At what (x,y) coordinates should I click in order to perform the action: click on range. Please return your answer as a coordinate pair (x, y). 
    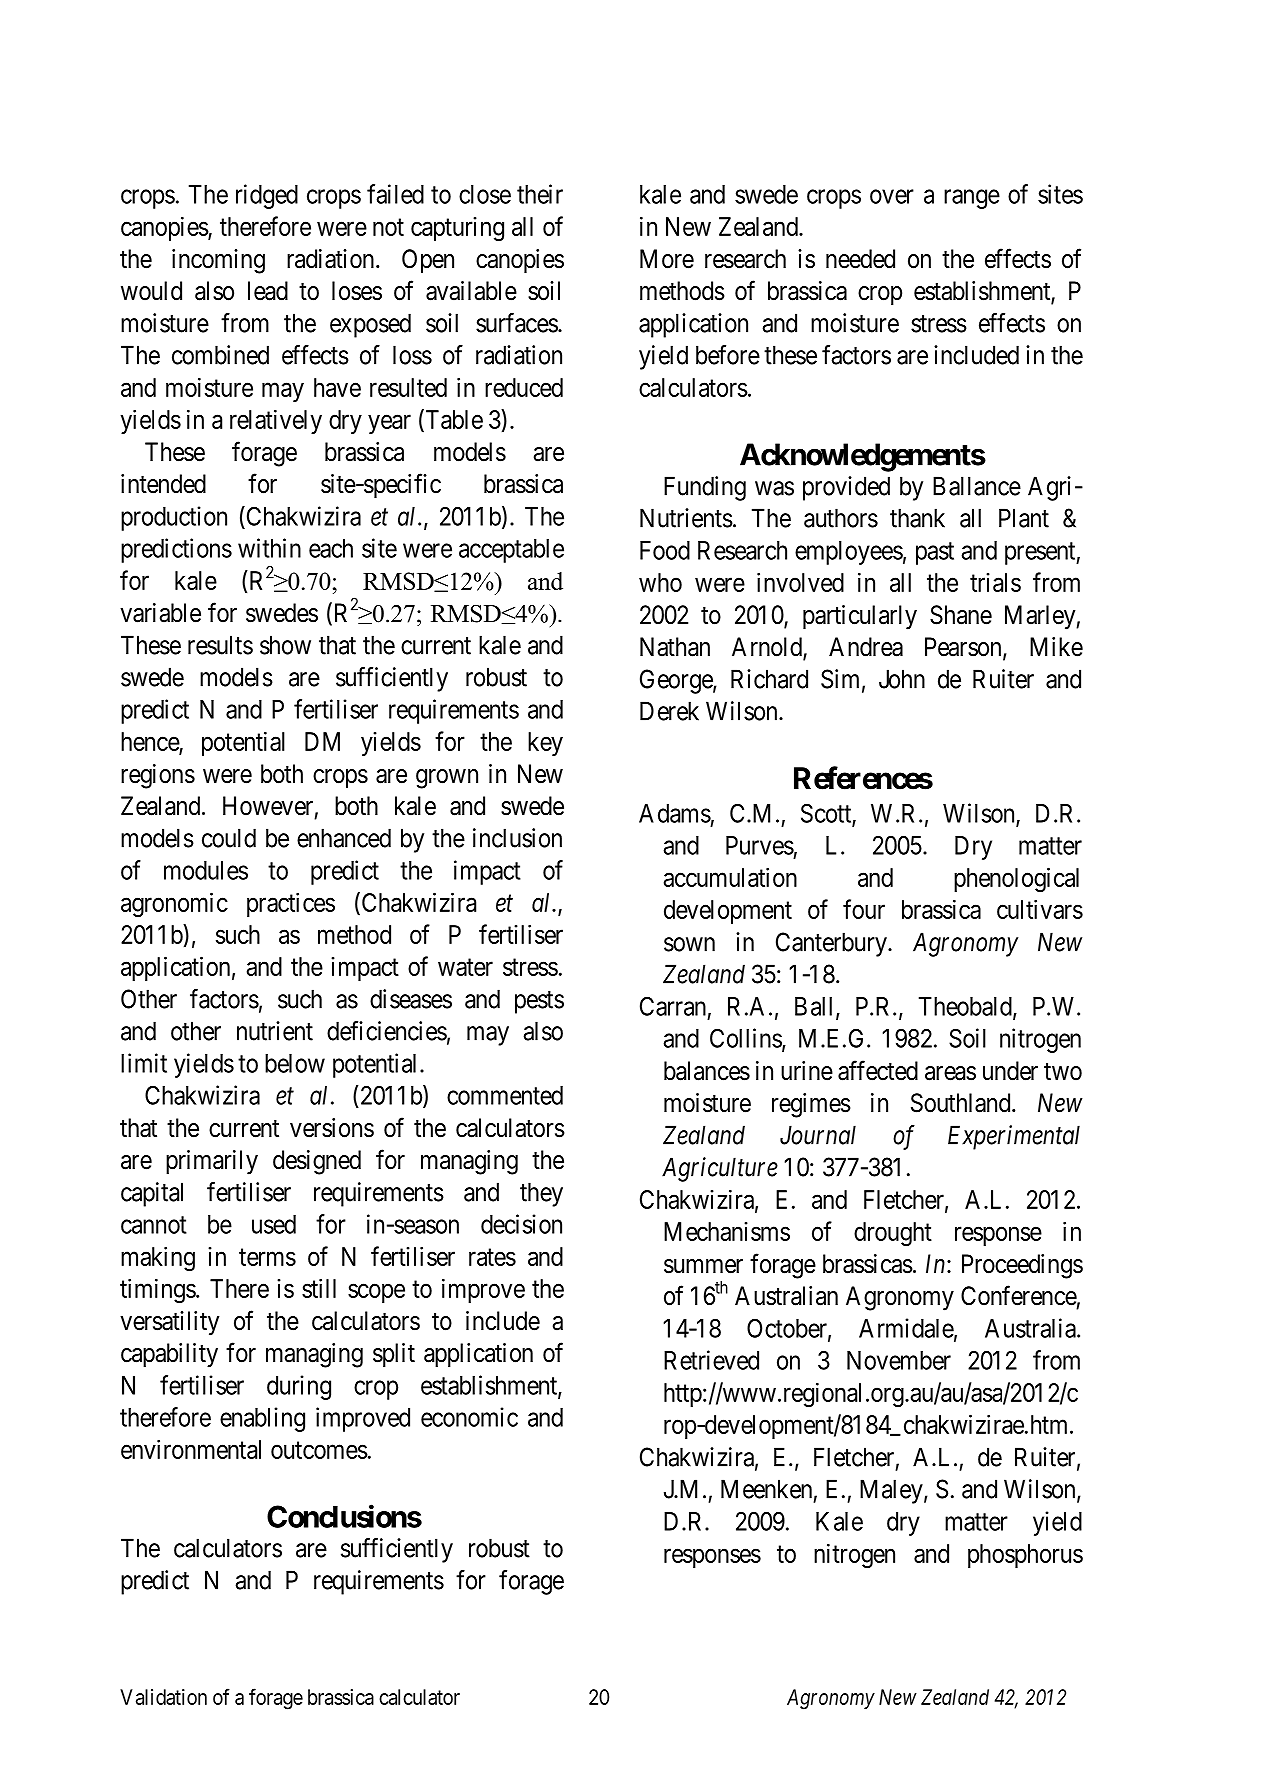
    Looking at the image, I should click on (972, 199).
